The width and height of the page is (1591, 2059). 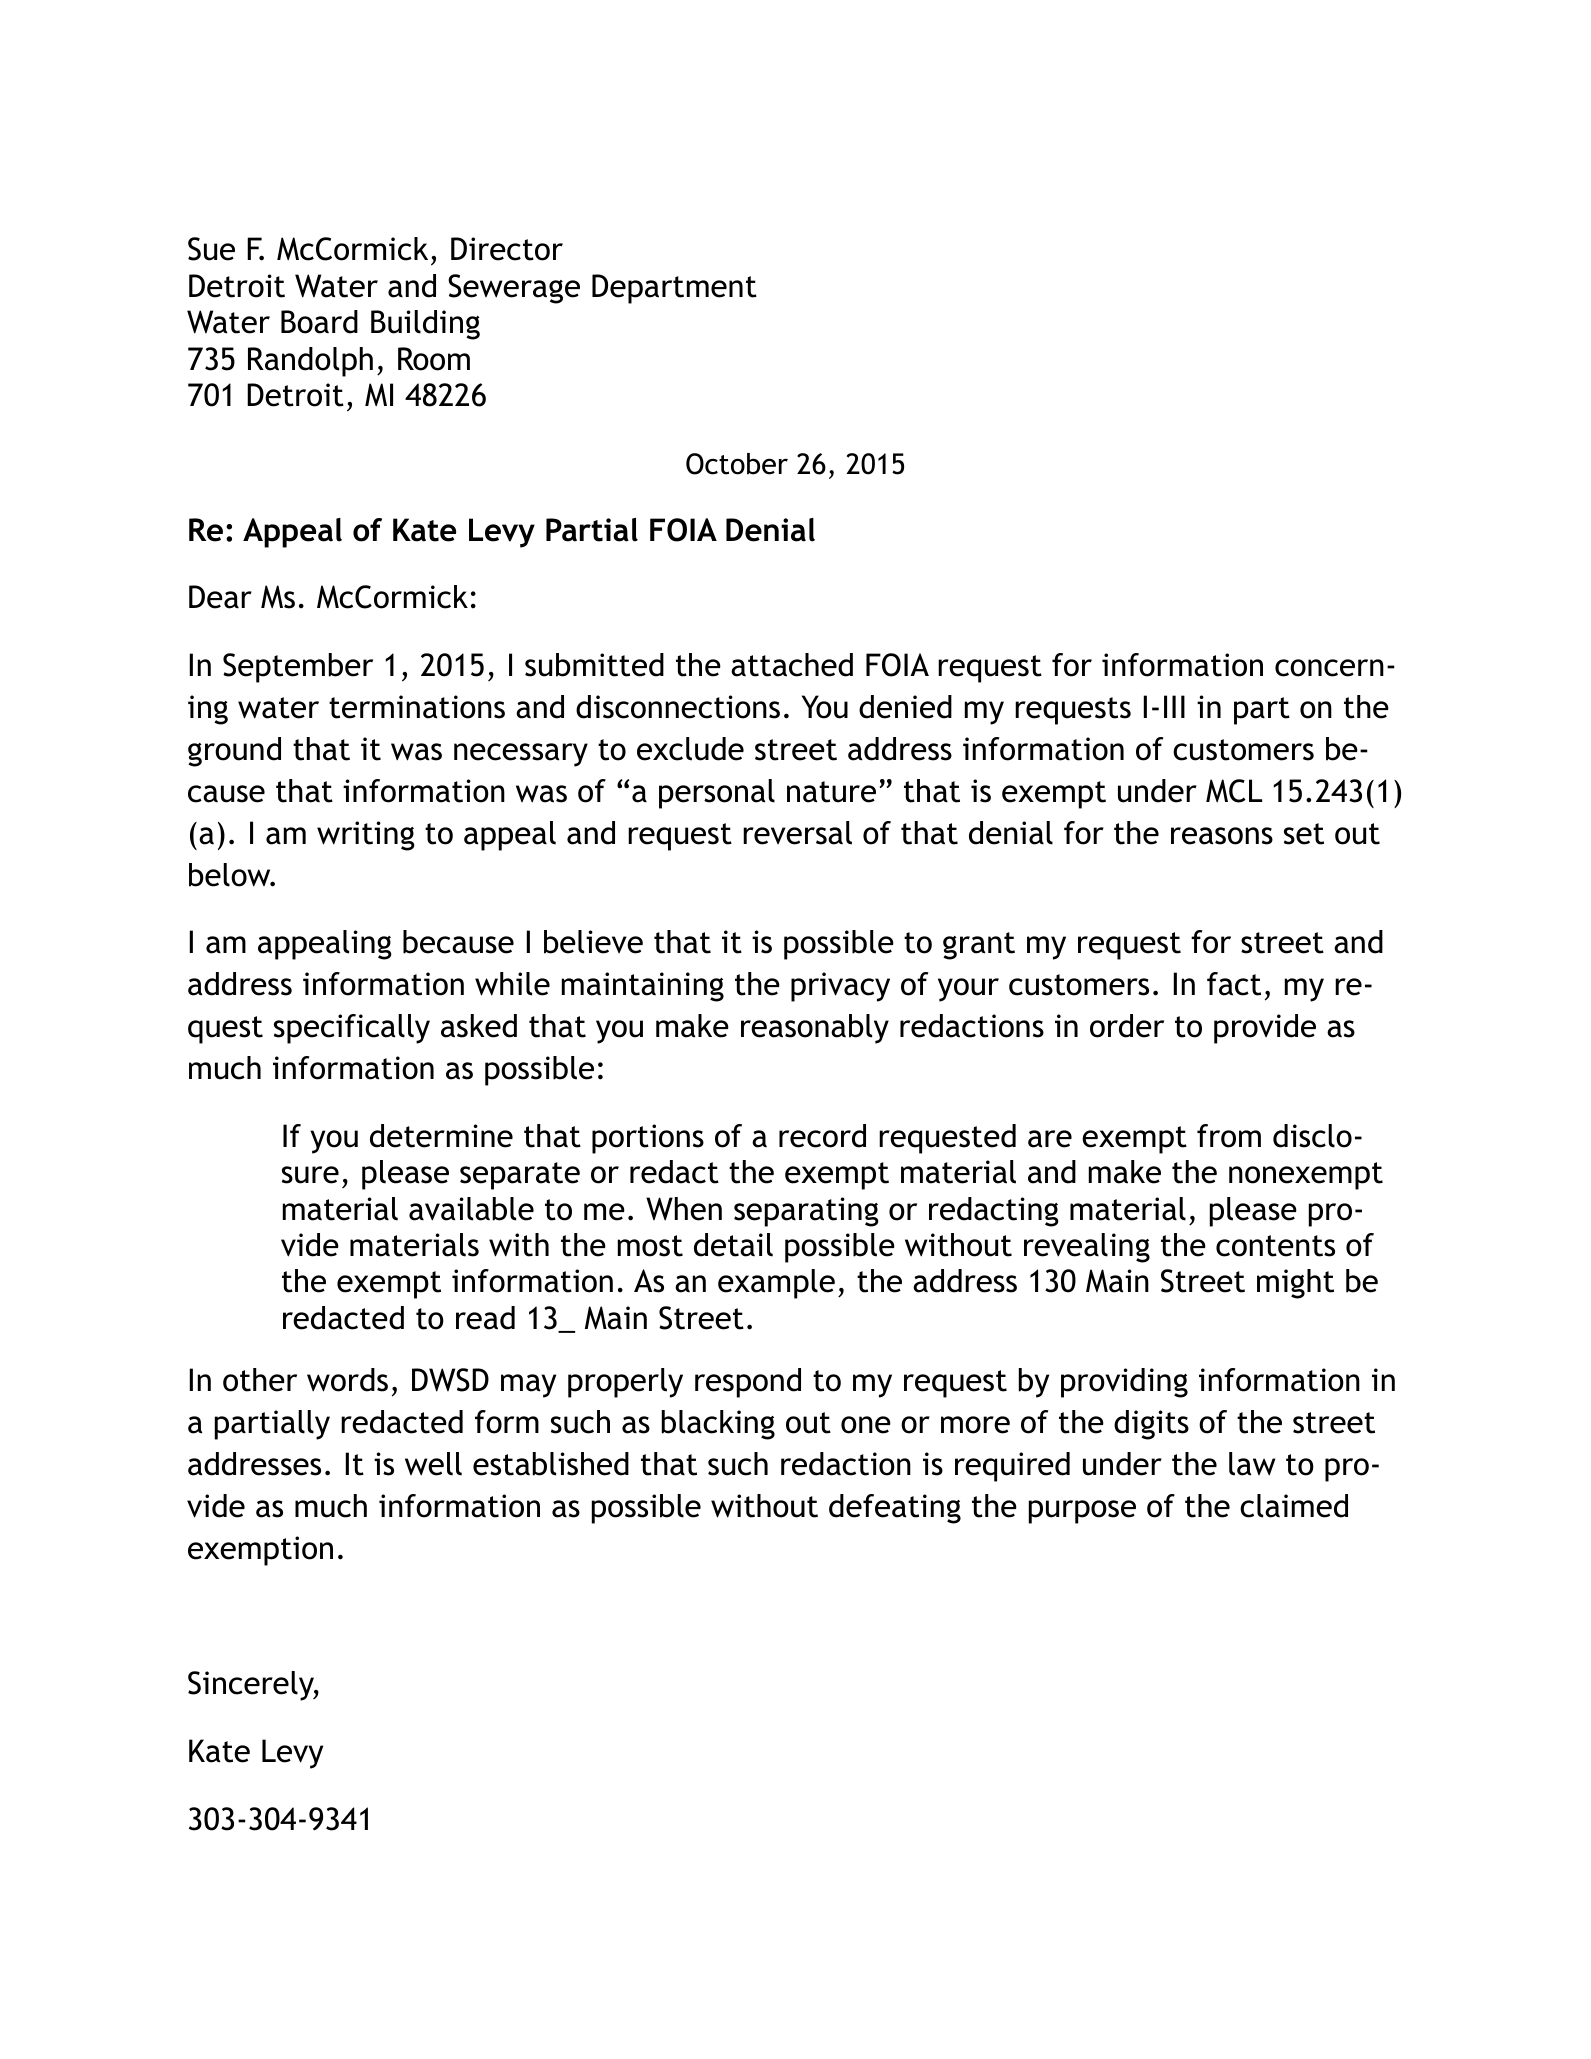 What do you see at coordinates (797, 833) in the page?
I see `reversal` at bounding box center [797, 833].
